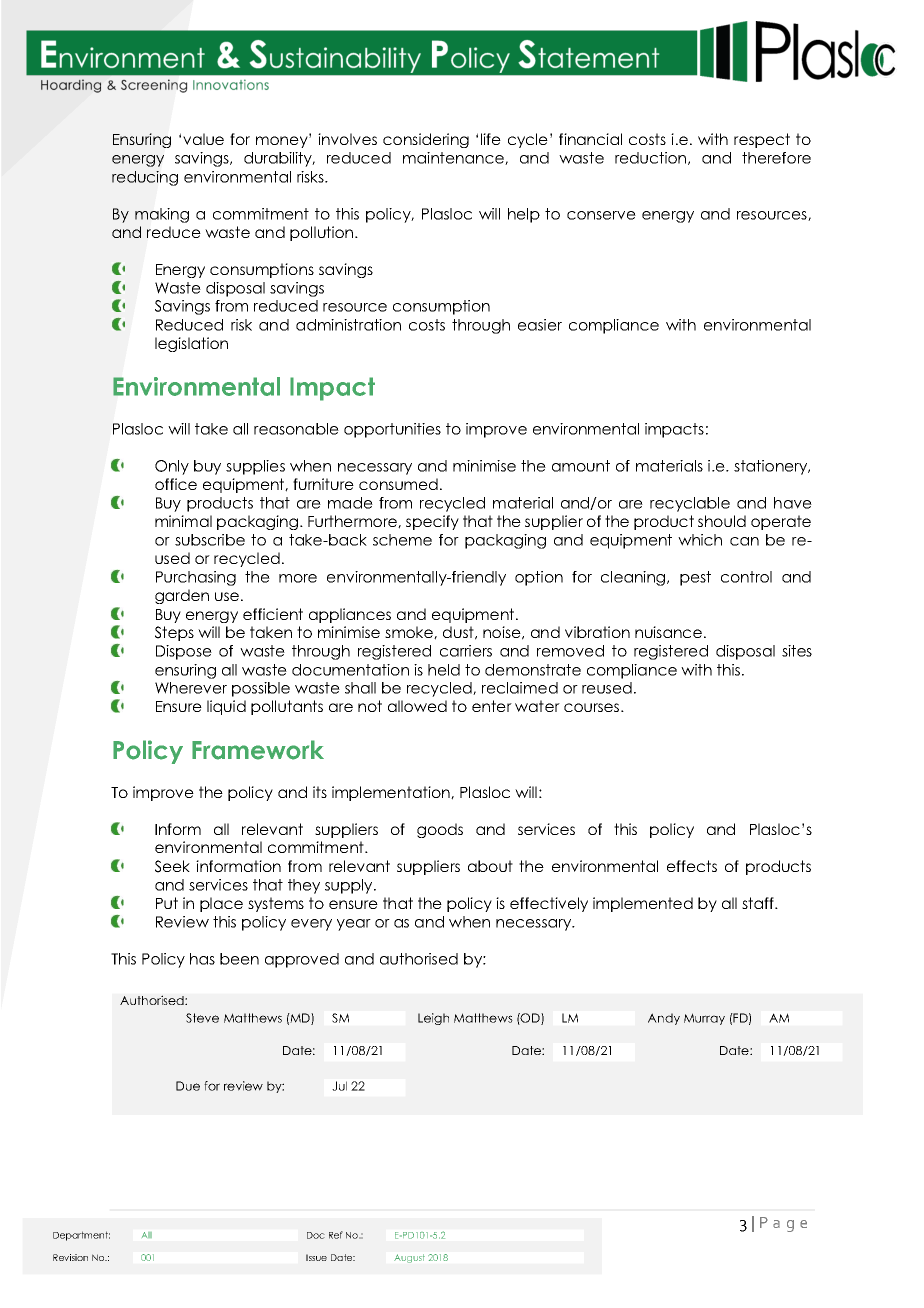 This screenshot has height=1308, width=924. Describe the element at coordinates (433, 1019) in the screenshot. I see `Leigh` at that location.
